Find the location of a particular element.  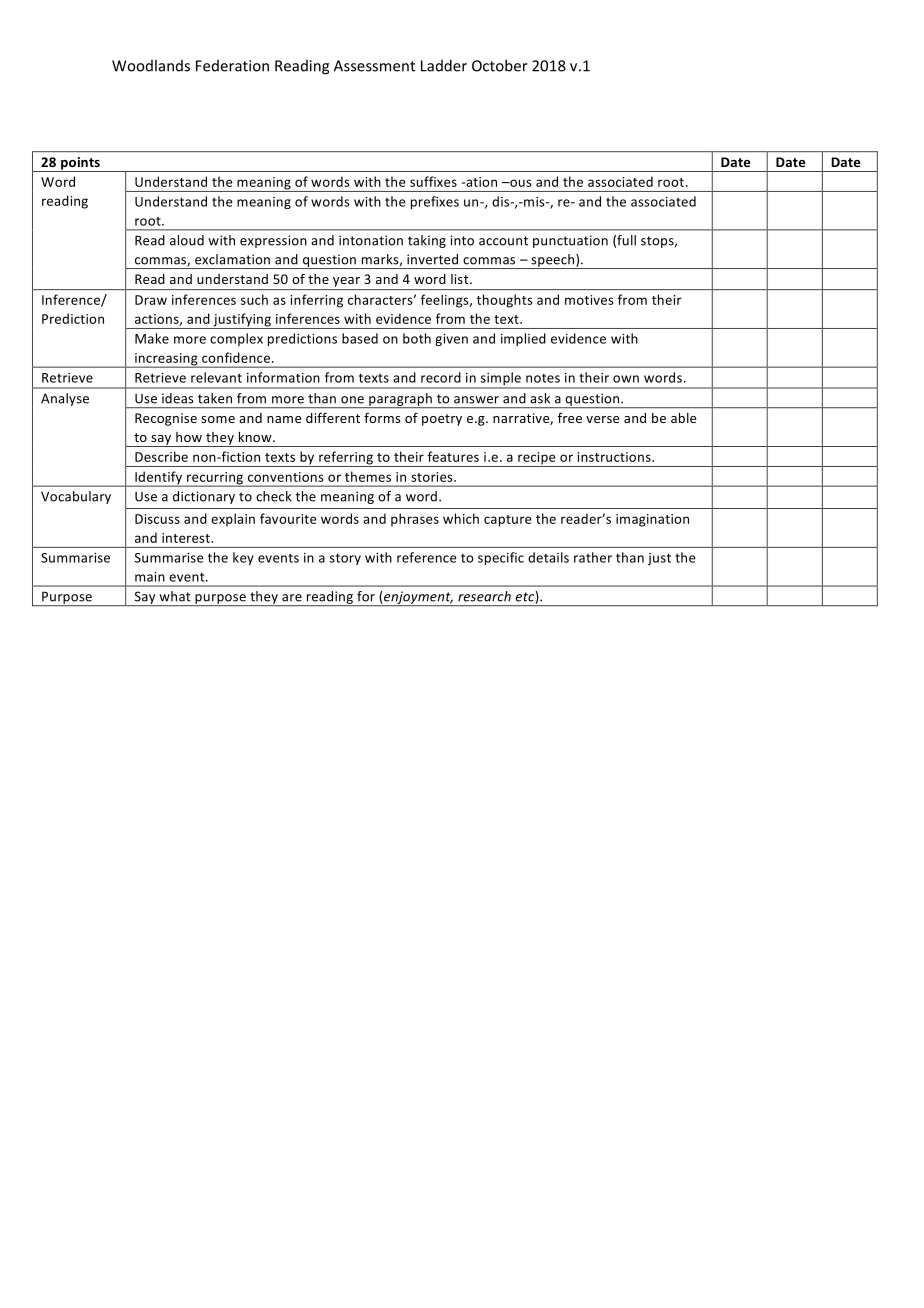

Assessment is located at coordinates (374, 66).
